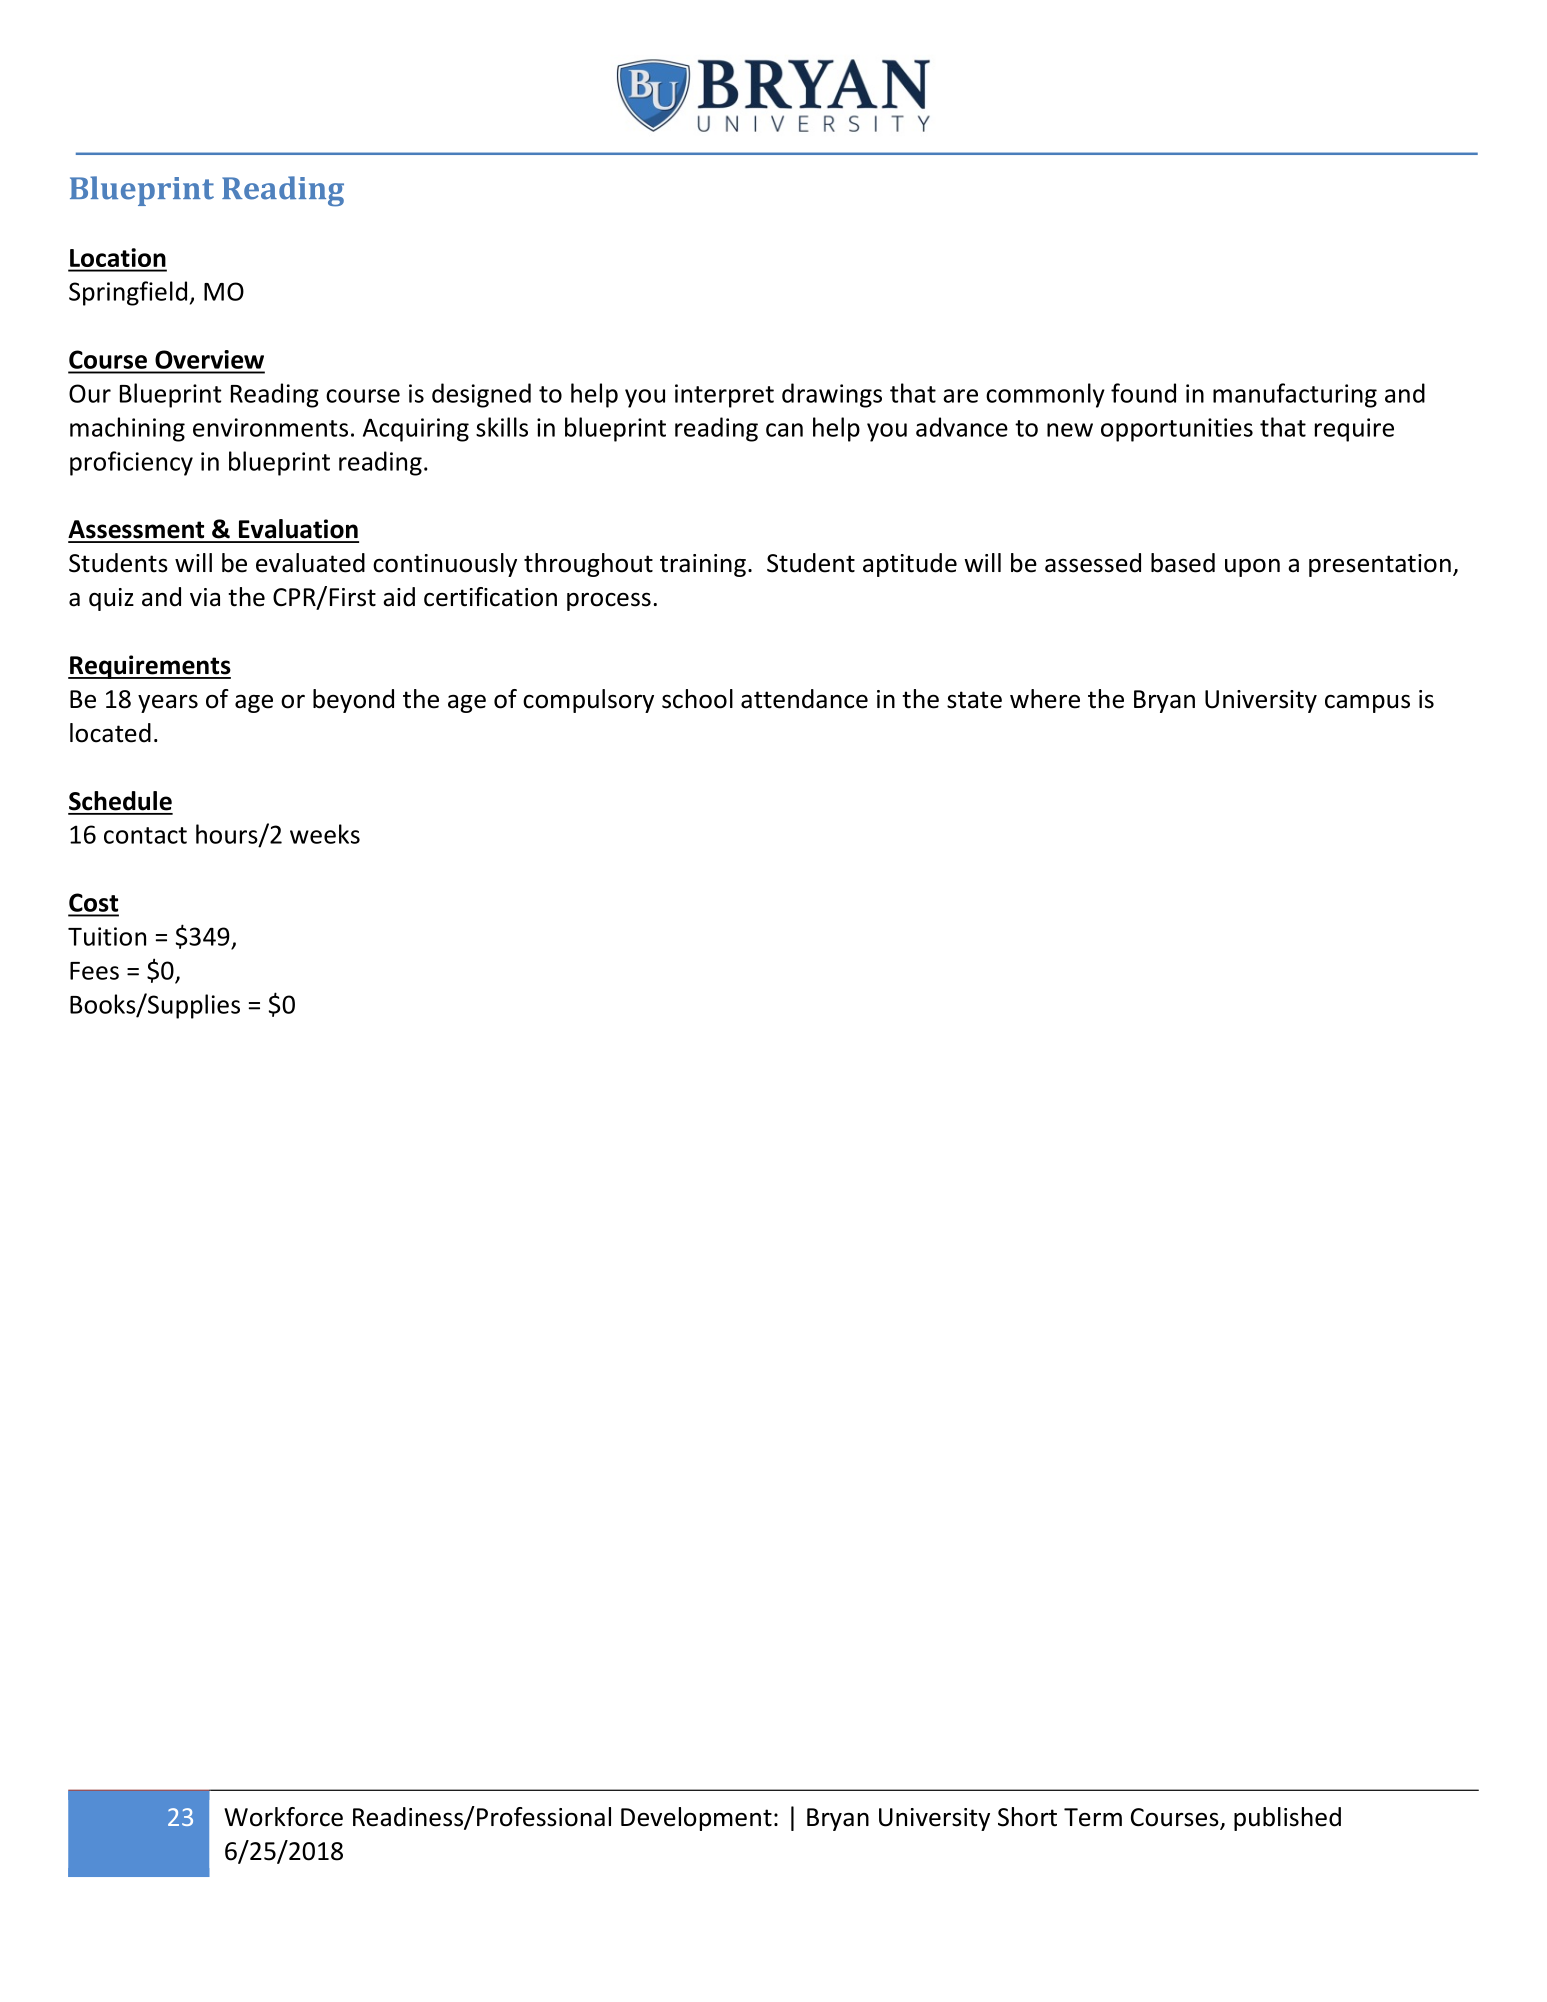 The height and width of the page is (2002, 1547). What do you see at coordinates (724, 396) in the page?
I see `interpret` at bounding box center [724, 396].
